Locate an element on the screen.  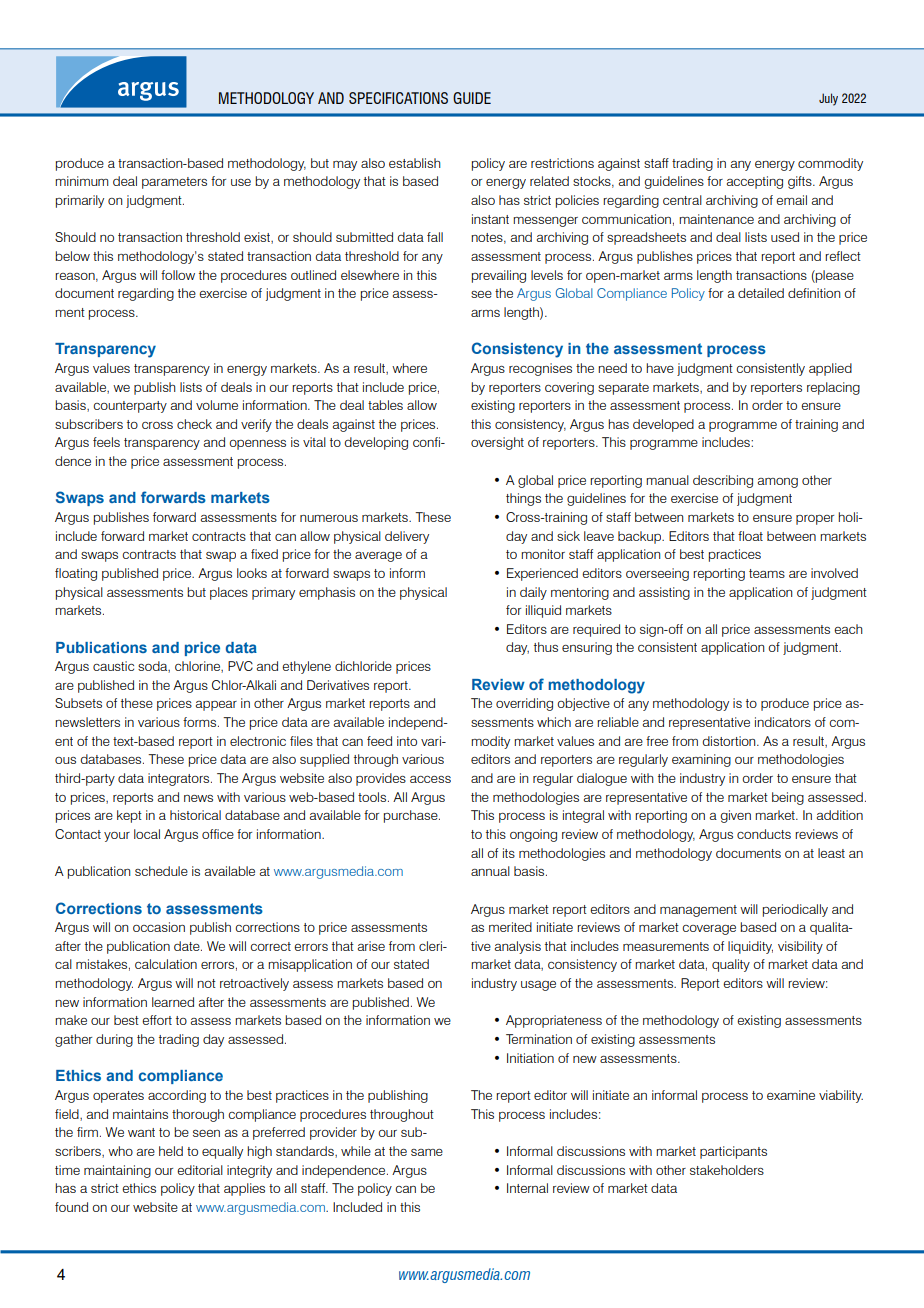
purchase is located at coordinates (412, 816).
